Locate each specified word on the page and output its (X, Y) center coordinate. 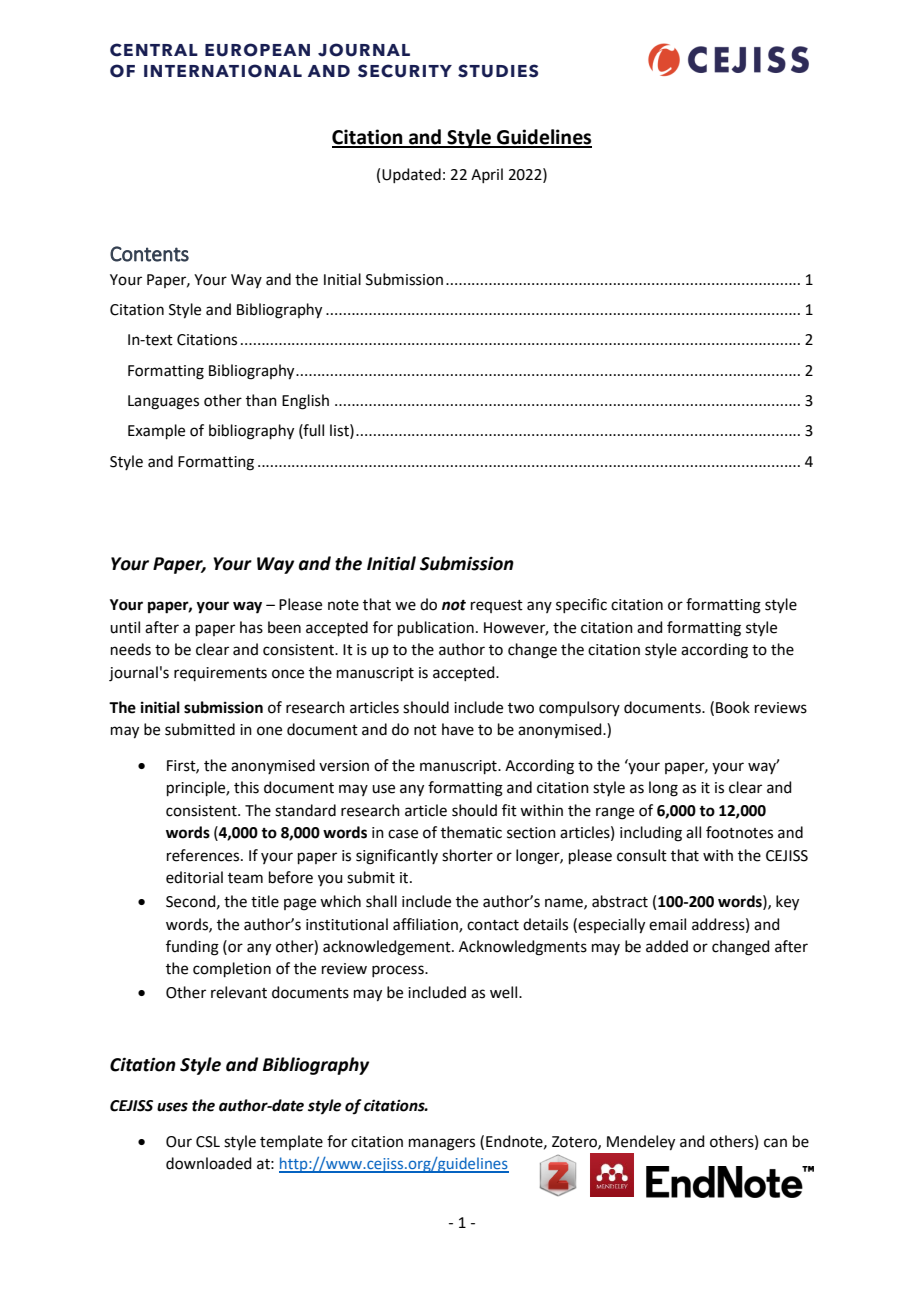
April (487, 175)
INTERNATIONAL (223, 71)
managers (442, 1144)
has (251, 627)
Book (733, 707)
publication (436, 628)
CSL (208, 1142)
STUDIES (498, 71)
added (667, 946)
